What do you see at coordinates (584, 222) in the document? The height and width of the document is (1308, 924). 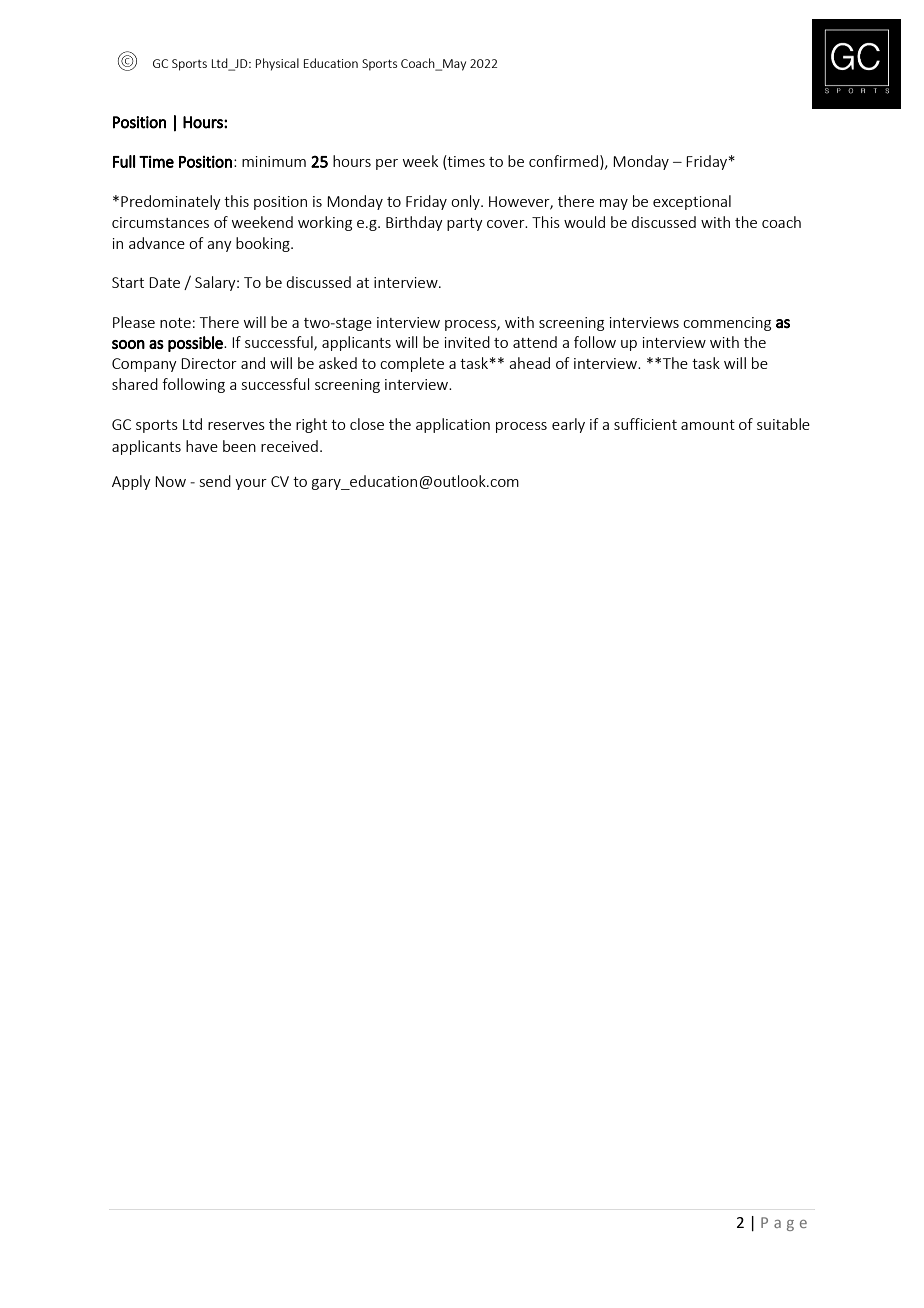 I see `would` at bounding box center [584, 222].
